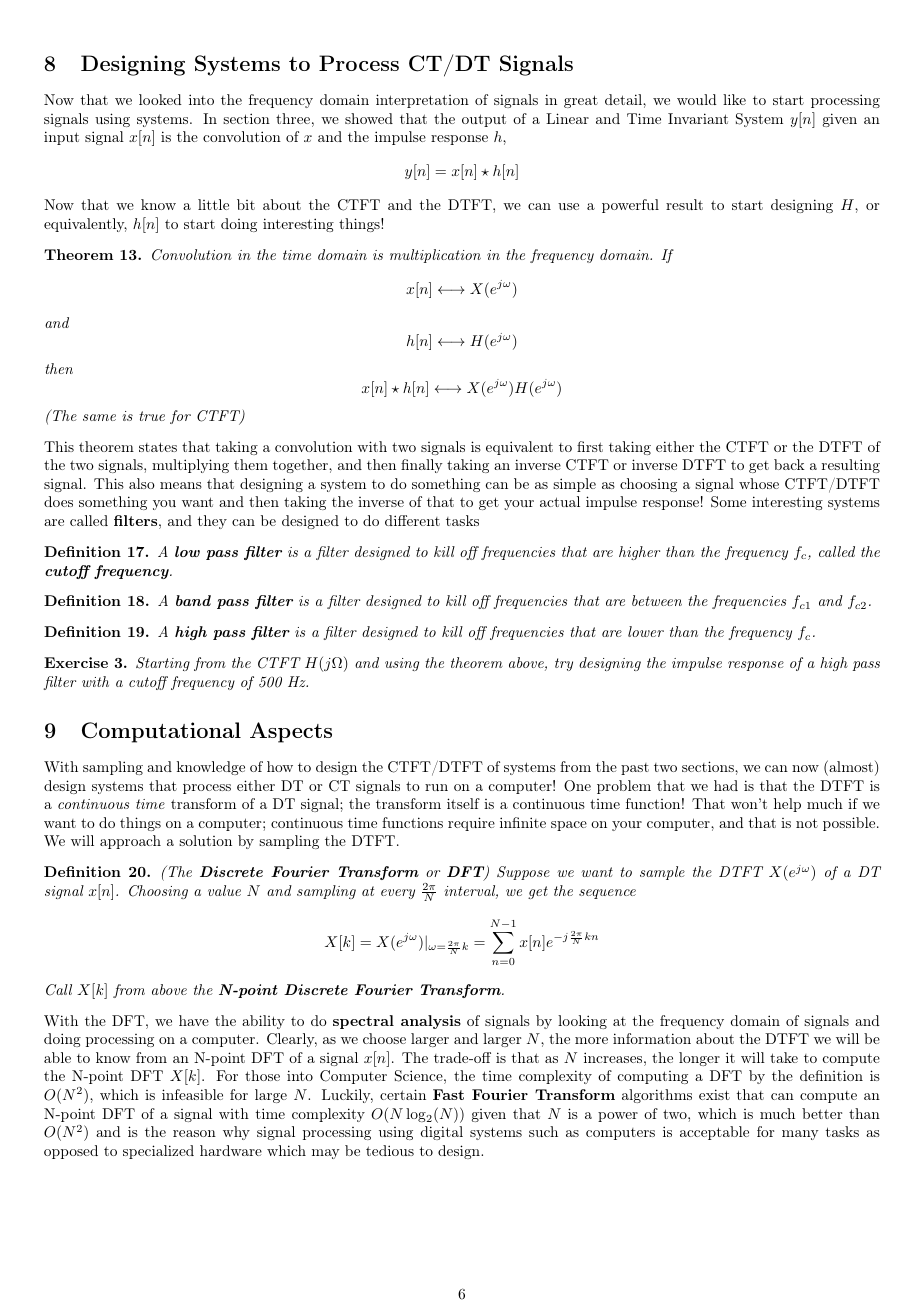  I want to click on like, so click(734, 99).
